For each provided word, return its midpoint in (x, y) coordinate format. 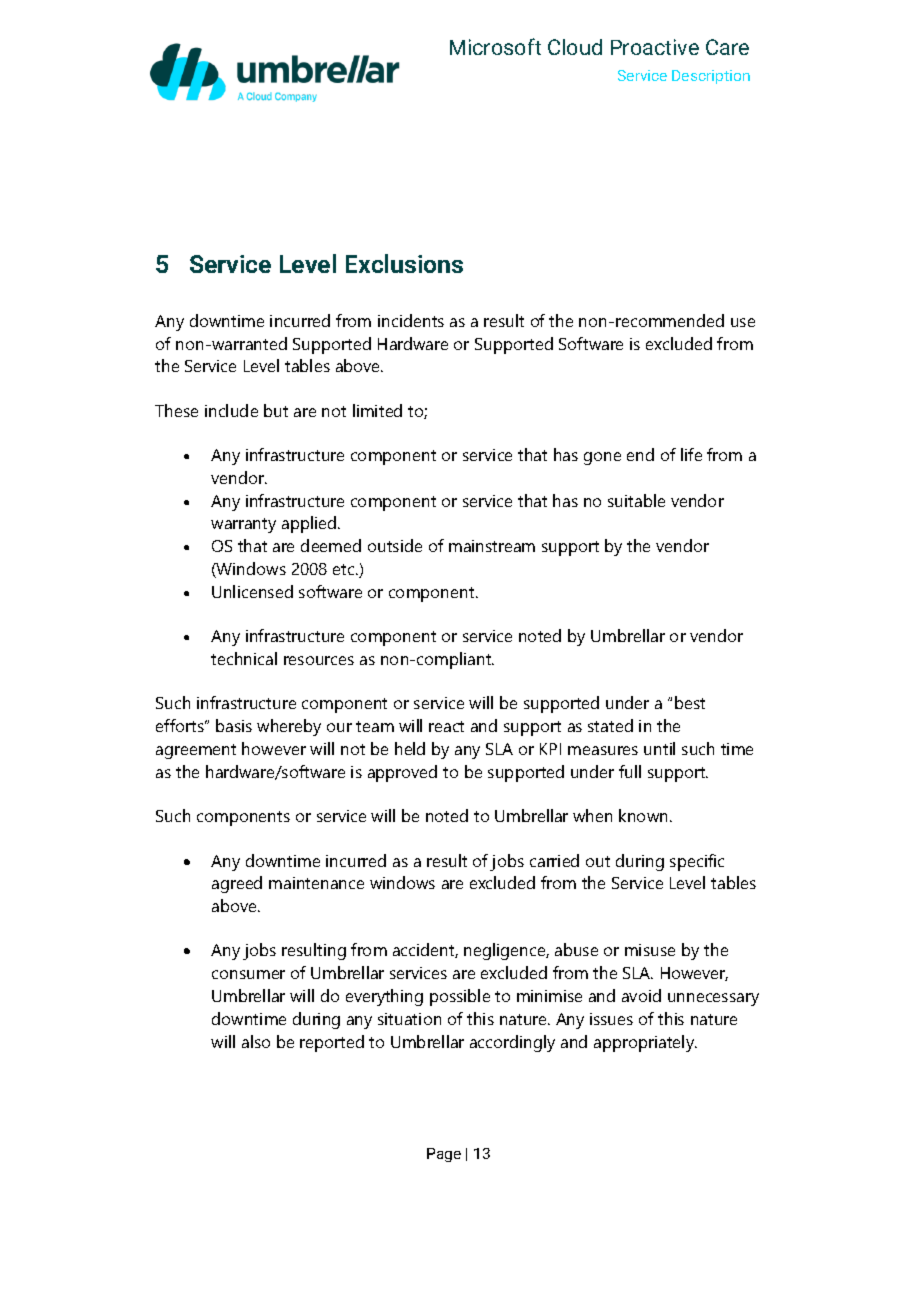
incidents (411, 320)
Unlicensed (252, 591)
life (691, 454)
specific (697, 862)
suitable (636, 500)
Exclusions (404, 263)
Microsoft (495, 46)
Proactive (655, 47)
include (231, 410)
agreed (237, 884)
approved (402, 773)
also (256, 1041)
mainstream (492, 546)
